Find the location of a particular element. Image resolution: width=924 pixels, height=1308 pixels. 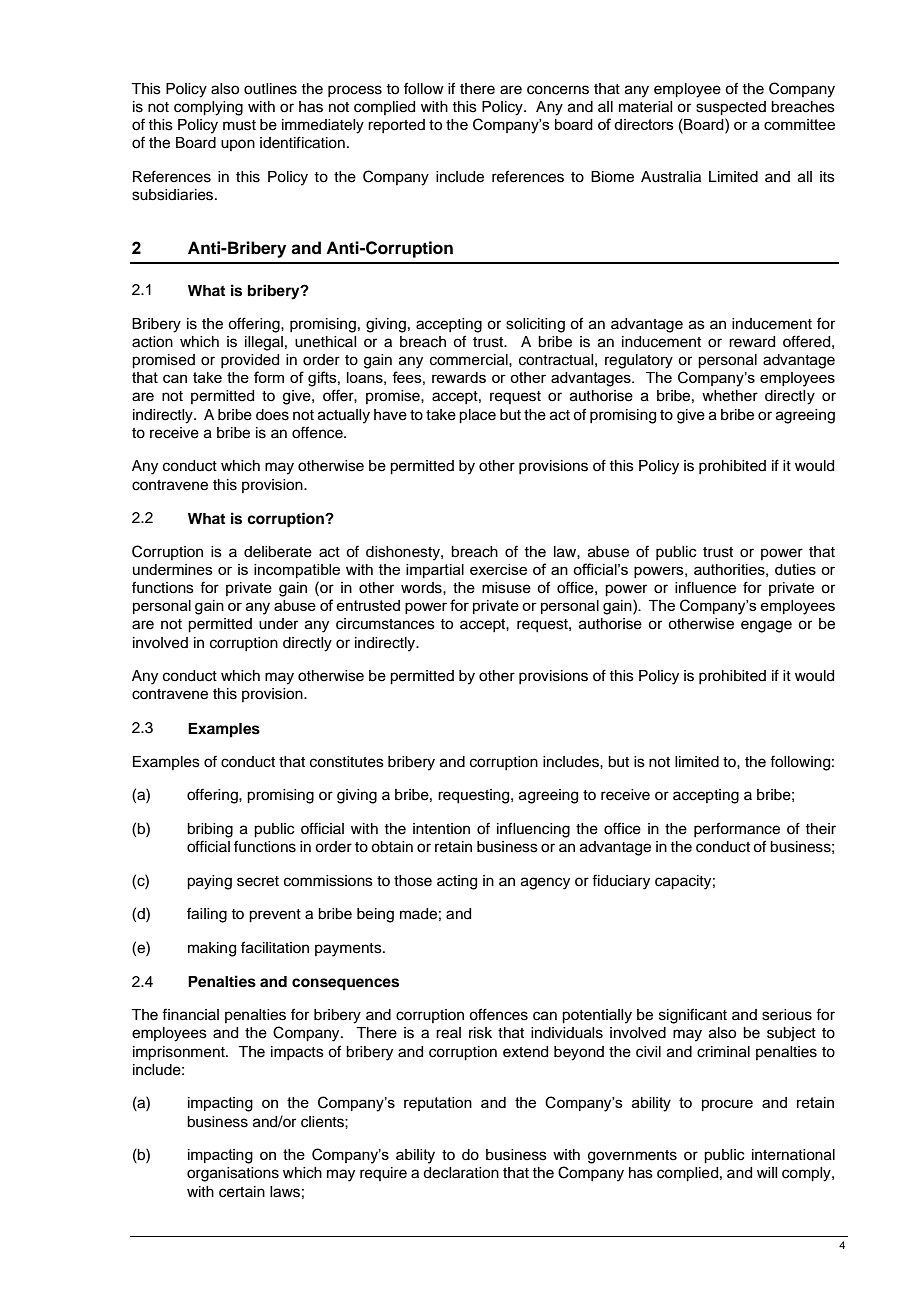

whether is located at coordinates (730, 396).
